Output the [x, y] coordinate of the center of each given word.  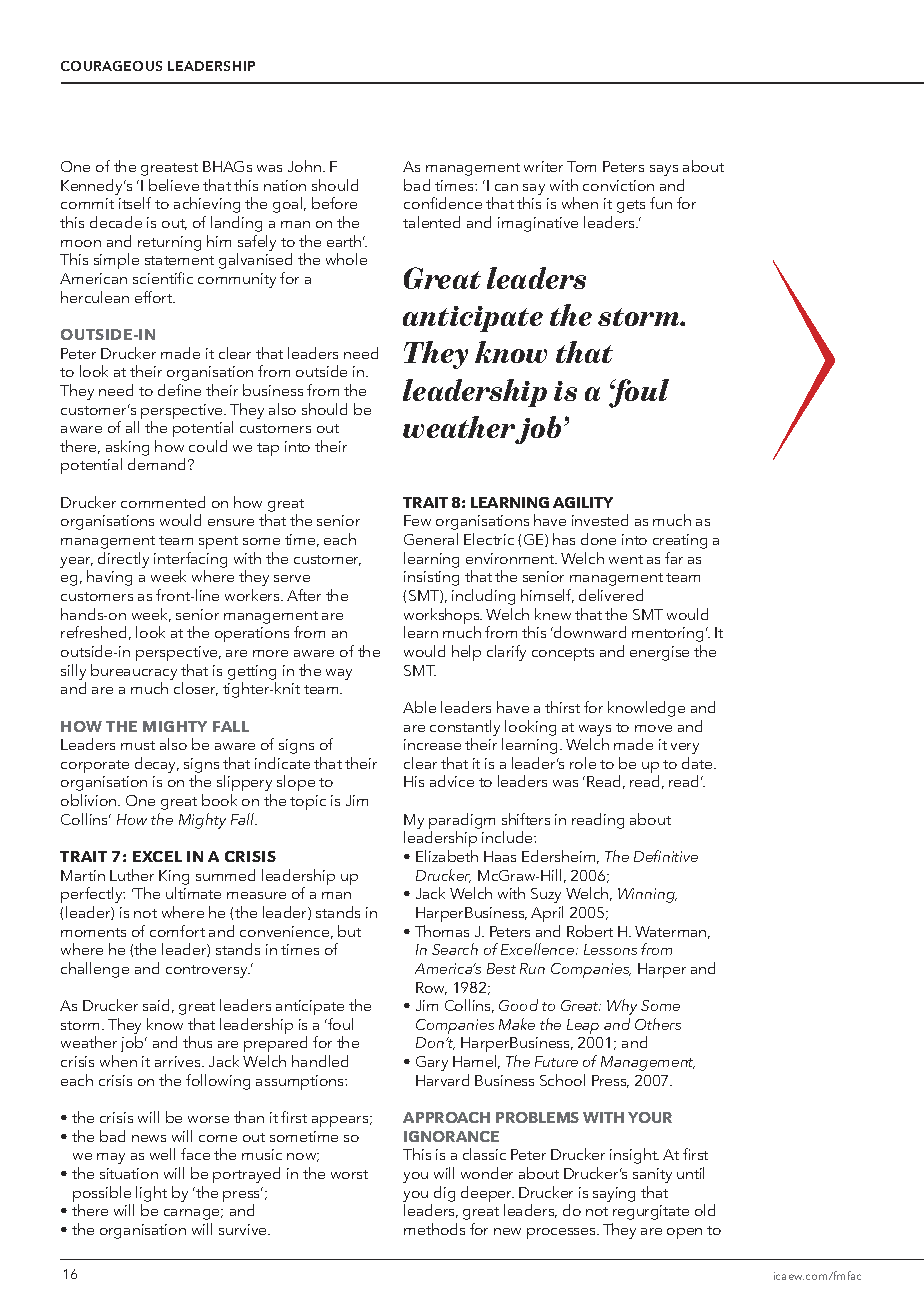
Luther [132, 875]
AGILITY [583, 502]
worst [349, 1174]
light [151, 1194]
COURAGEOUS [111, 66]
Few [417, 520]
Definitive [666, 856]
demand [156, 464]
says [664, 170]
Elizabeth [447, 856]
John [304, 166]
